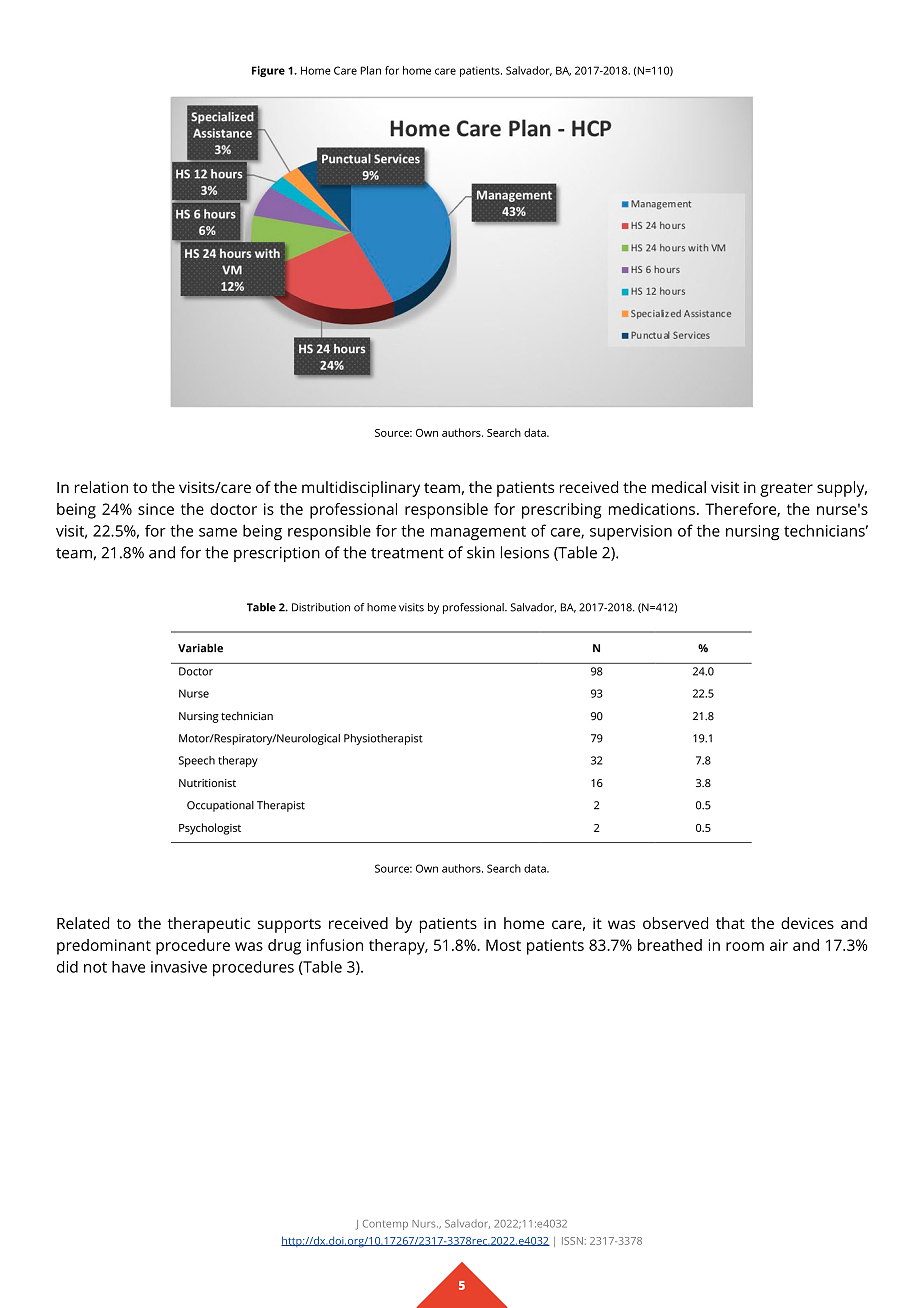 This screenshot has height=1308, width=924. Describe the element at coordinates (481, 552) in the screenshot. I see `skin` at that location.
